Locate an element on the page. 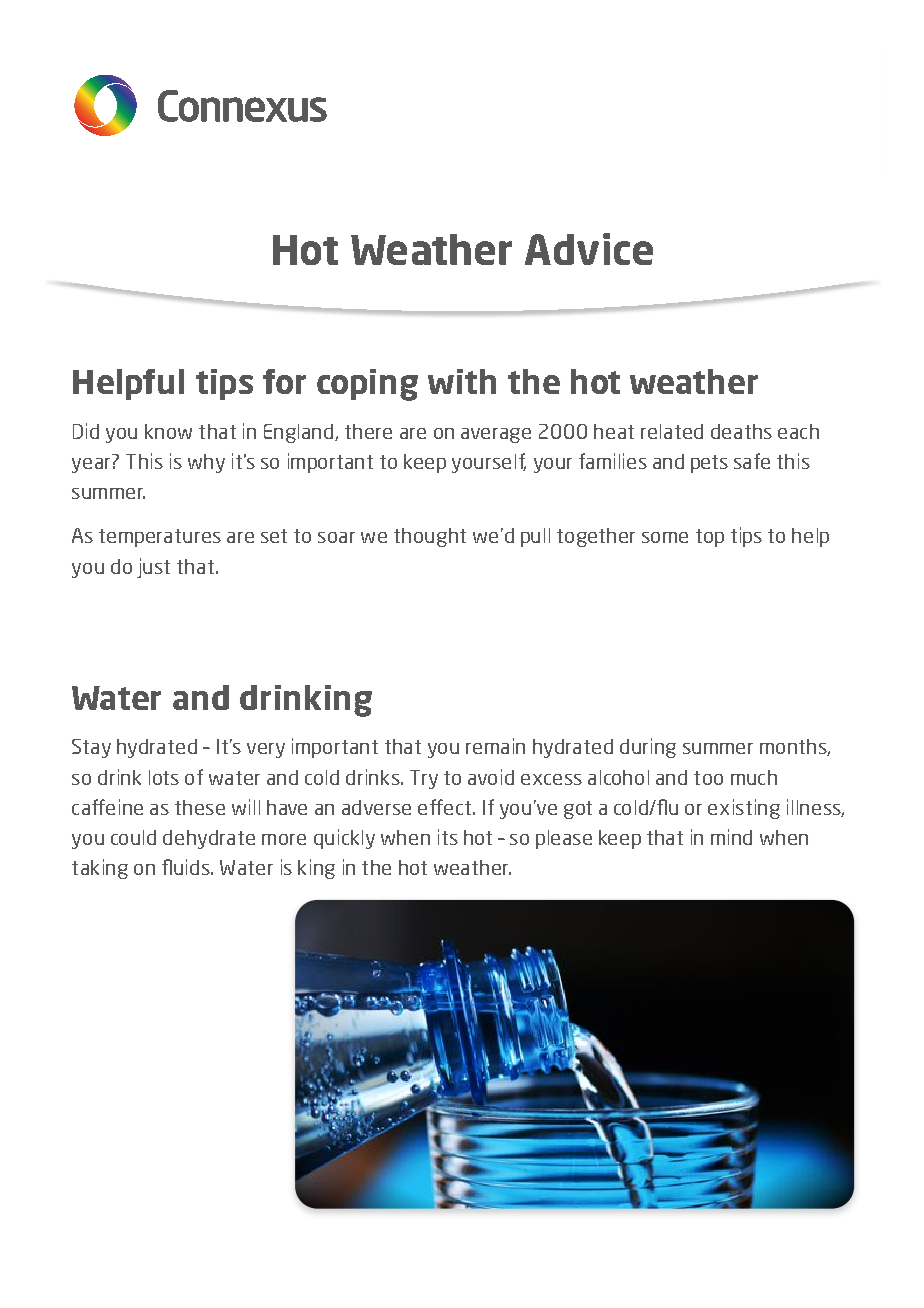  for is located at coordinates (284, 381).
